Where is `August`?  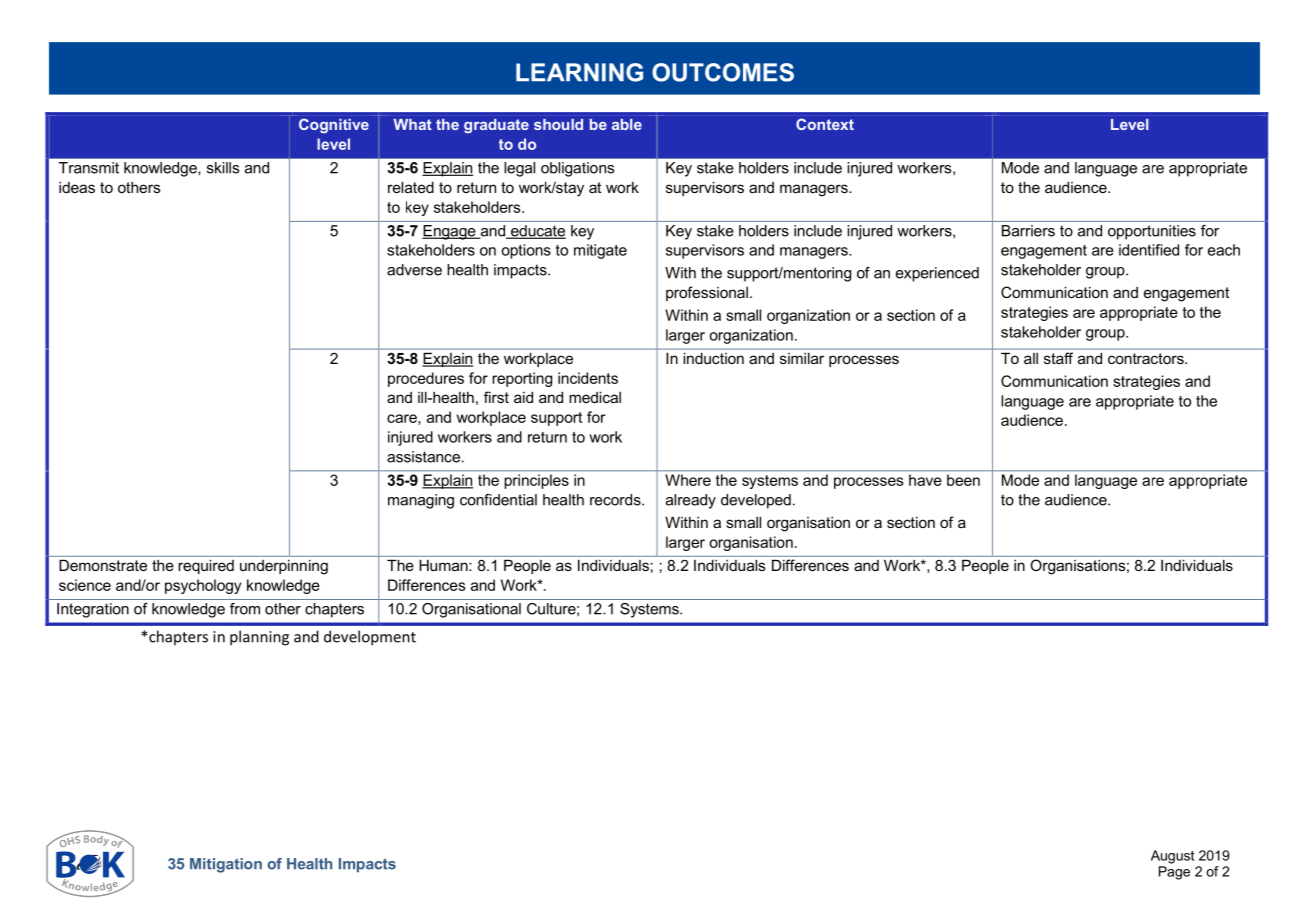
August is located at coordinates (1172, 857).
